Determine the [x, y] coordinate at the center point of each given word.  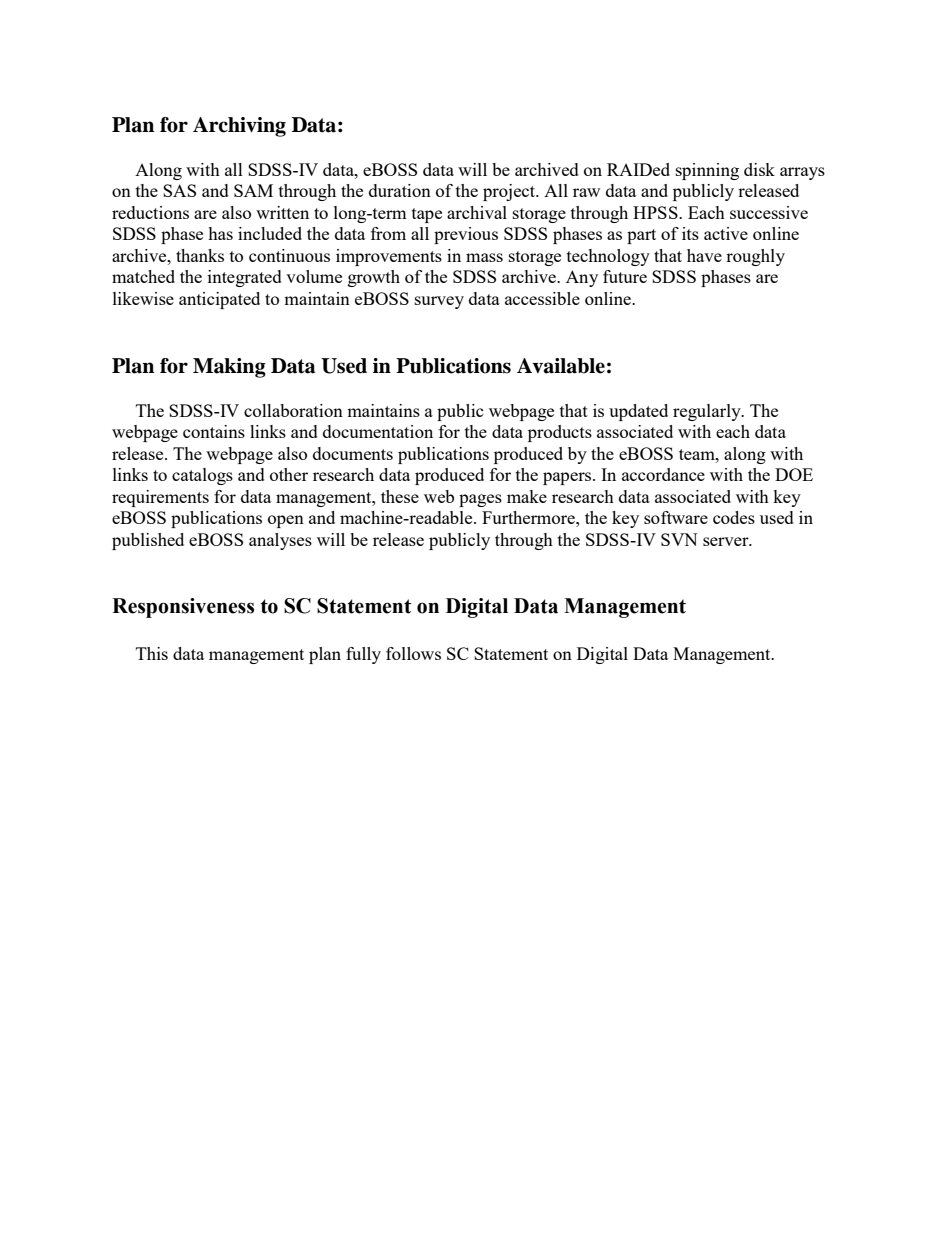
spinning [707, 171]
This [152, 653]
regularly [708, 412]
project [510, 192]
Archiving [239, 127]
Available [561, 366]
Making [229, 368]
